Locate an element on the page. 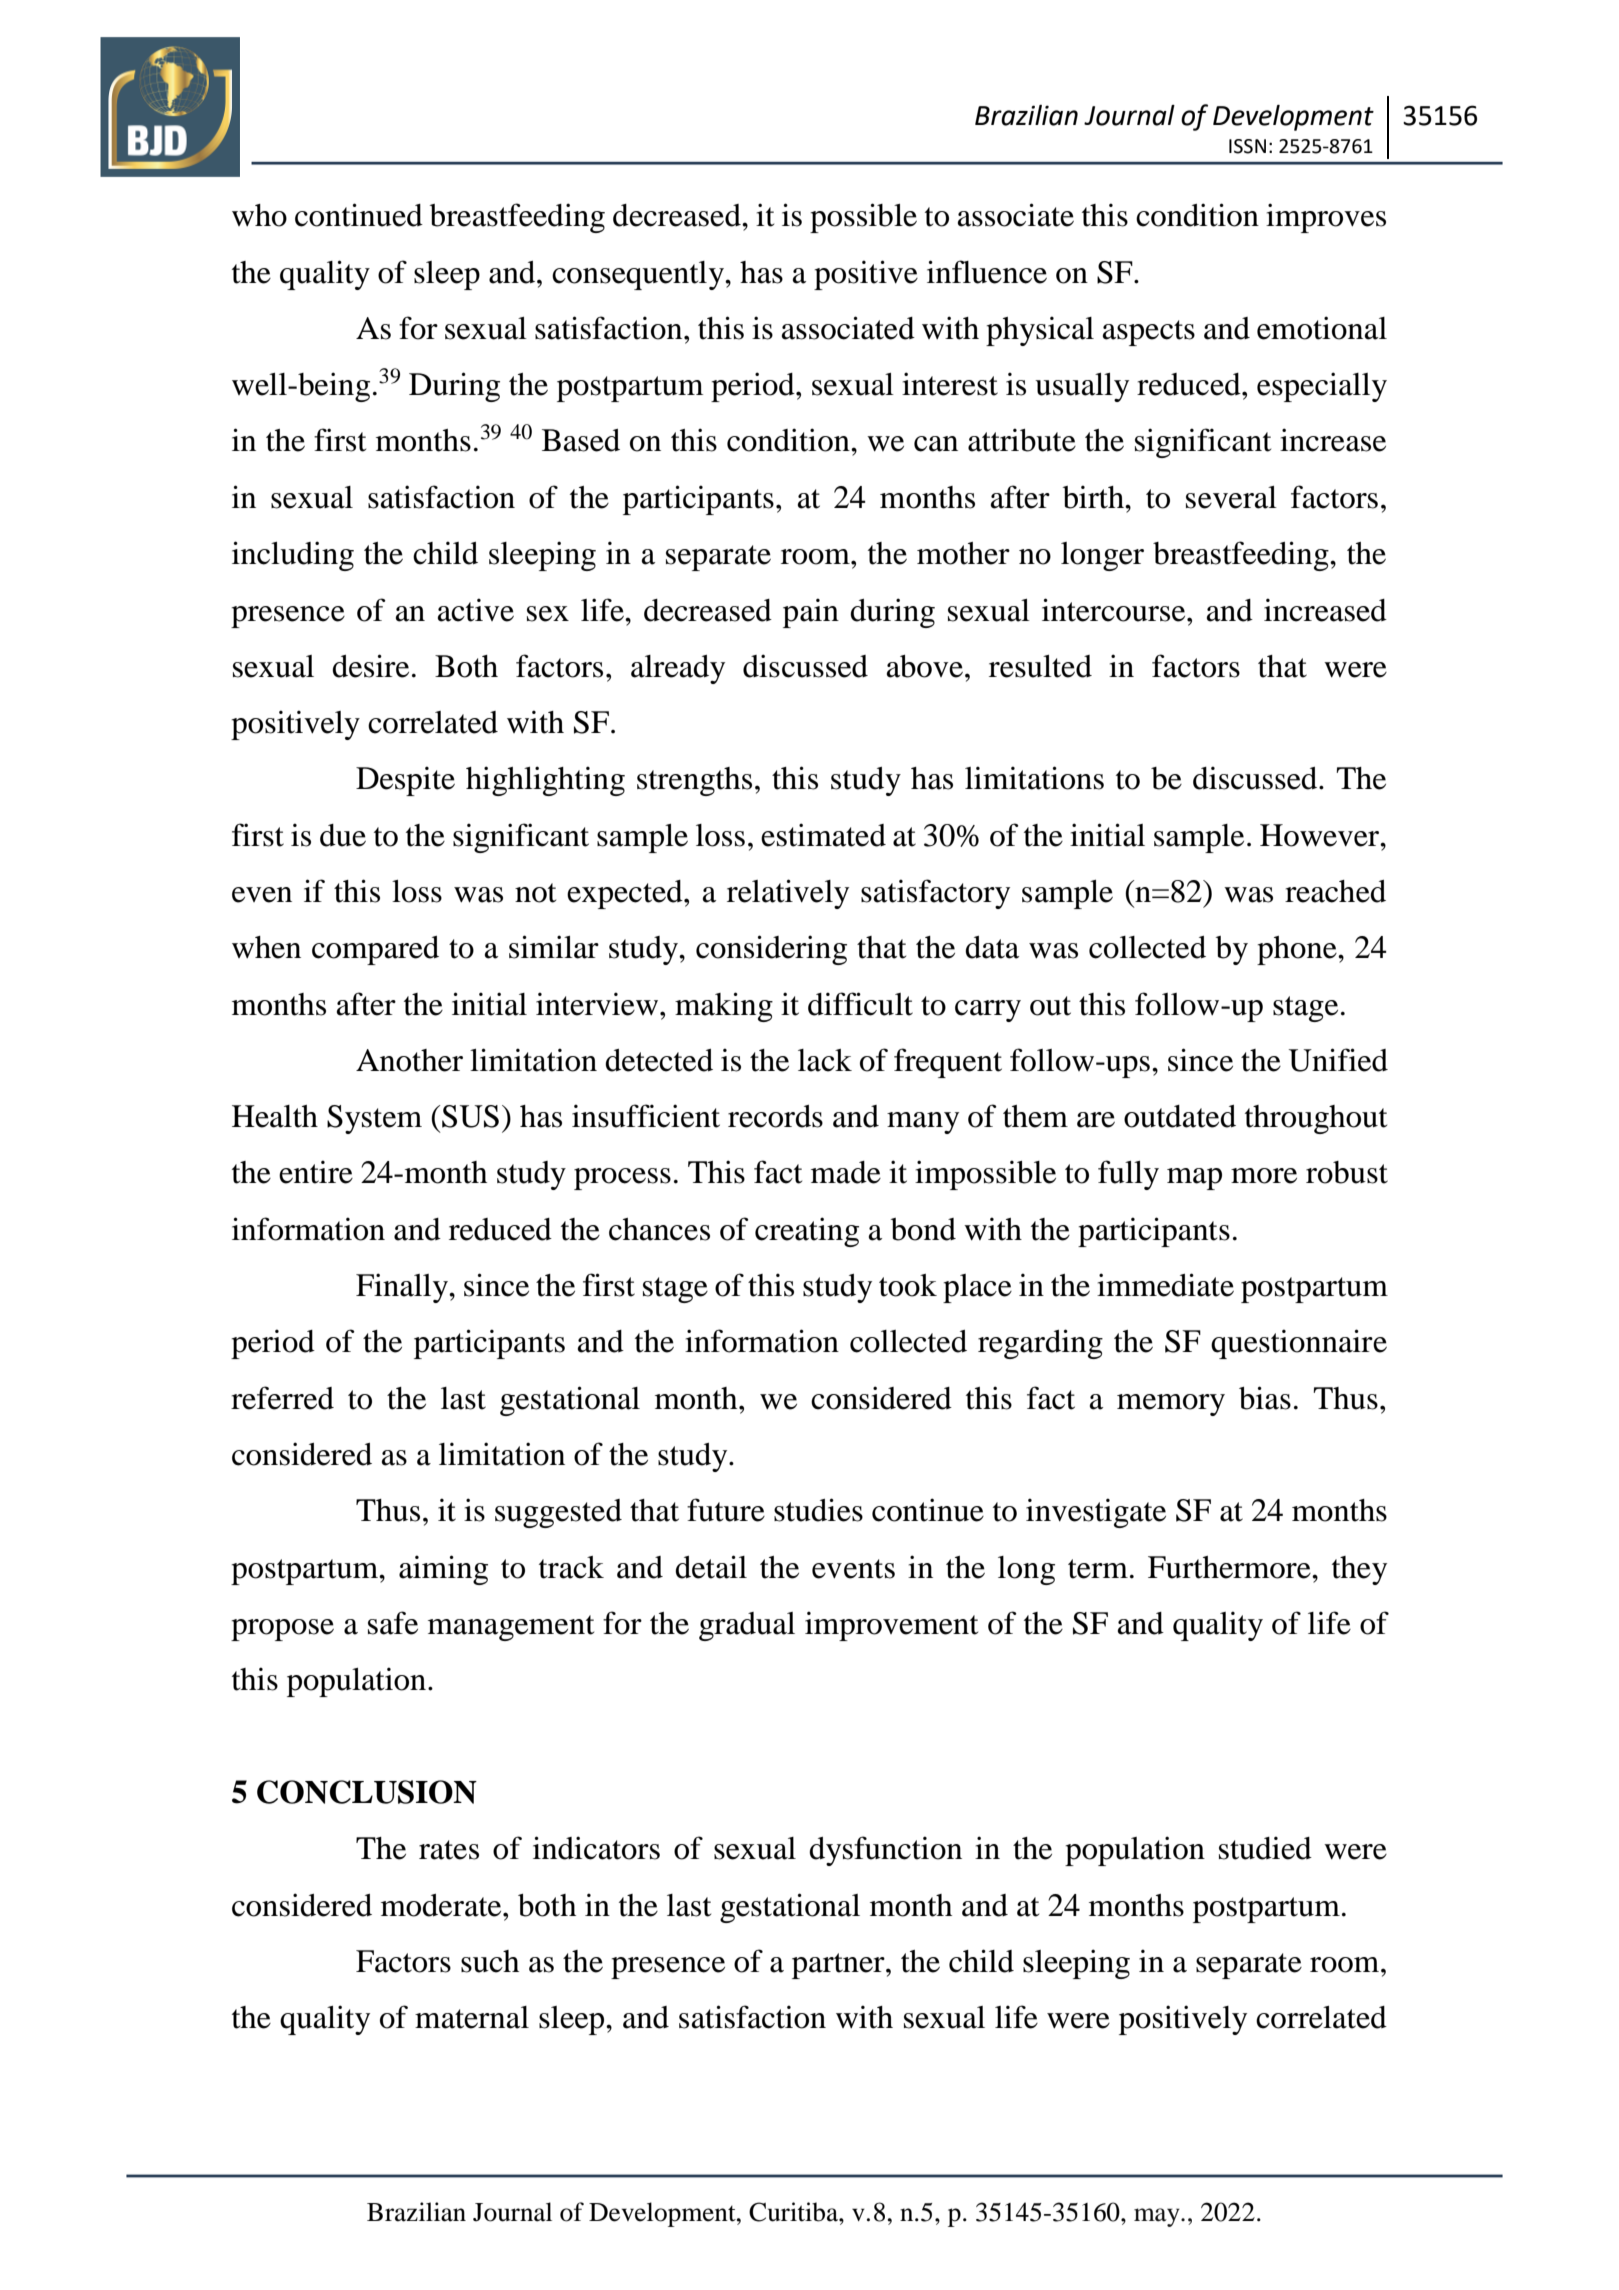  ISSN is located at coordinates (1247, 146).
